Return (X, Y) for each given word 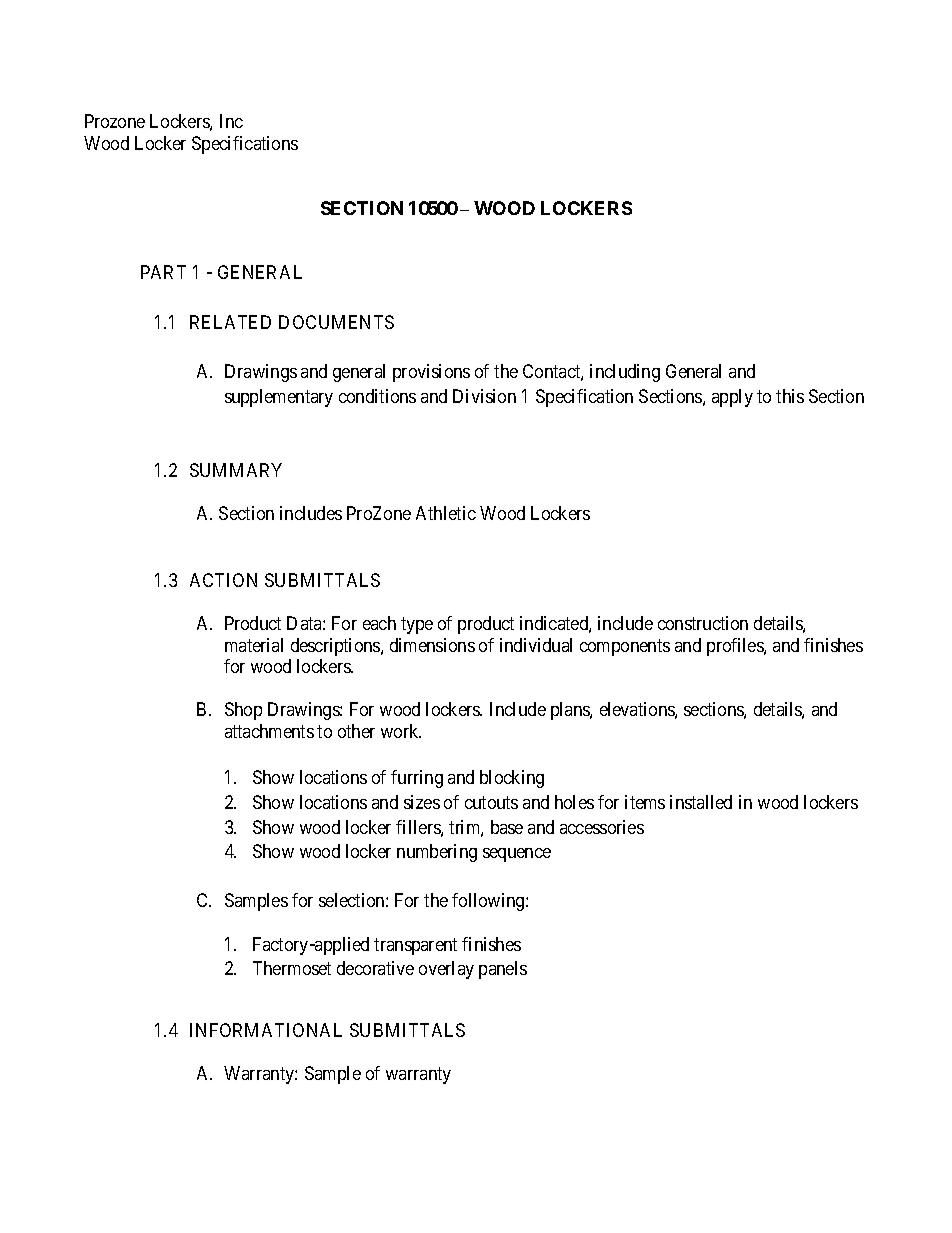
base (507, 827)
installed (701, 802)
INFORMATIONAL (266, 1030)
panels (503, 970)
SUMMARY (236, 470)
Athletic (446, 513)
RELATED (230, 322)
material (254, 645)
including (625, 373)
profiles (736, 647)
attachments (269, 731)
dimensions (432, 645)
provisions (431, 373)
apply (732, 398)
